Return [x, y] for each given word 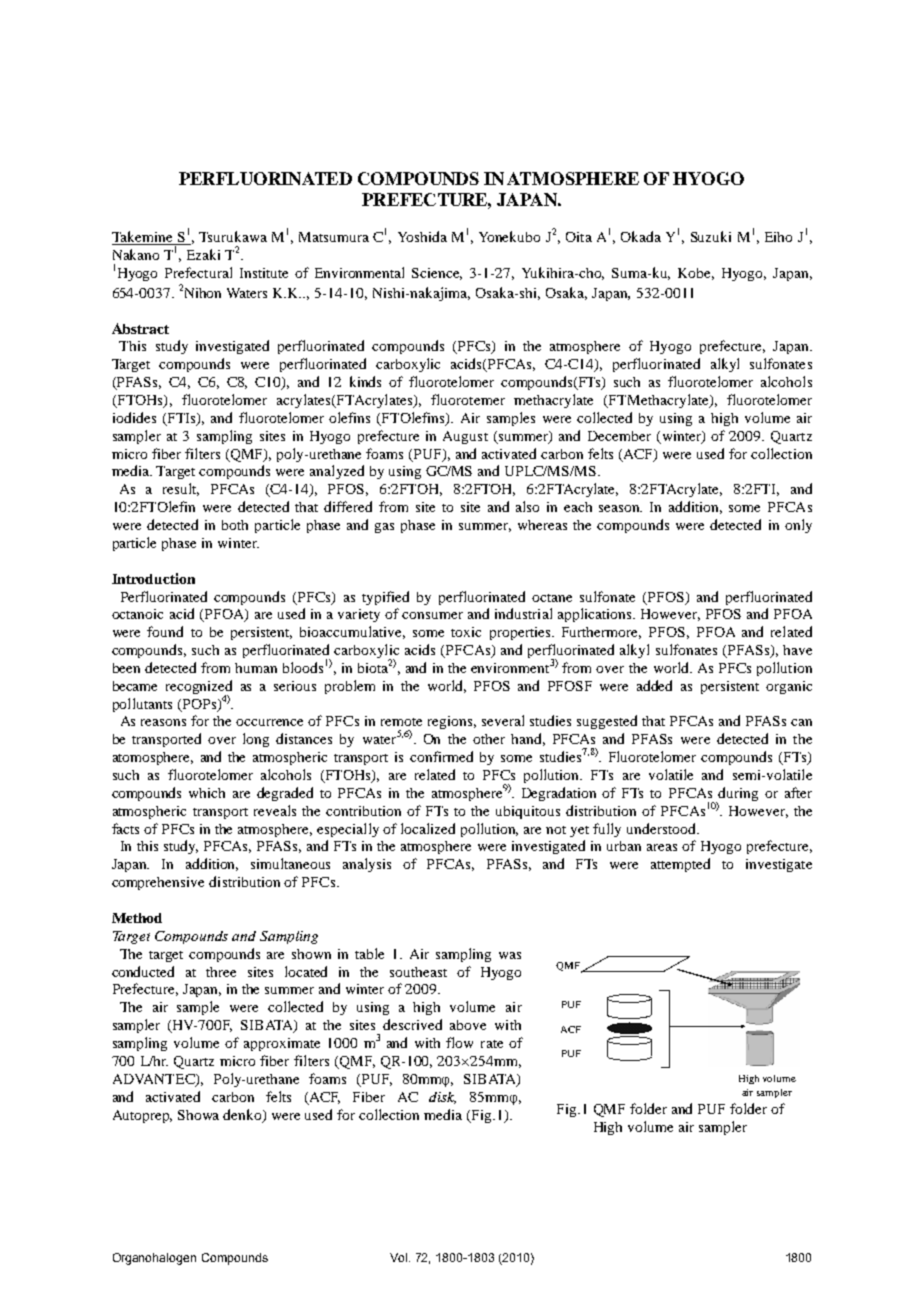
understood [662, 828]
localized [428, 828]
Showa [198, 1115]
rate [492, 1044]
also [527, 506]
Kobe [696, 274]
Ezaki [203, 254]
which [207, 793]
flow [459, 1042]
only [798, 526]
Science [437, 274]
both [235, 525]
